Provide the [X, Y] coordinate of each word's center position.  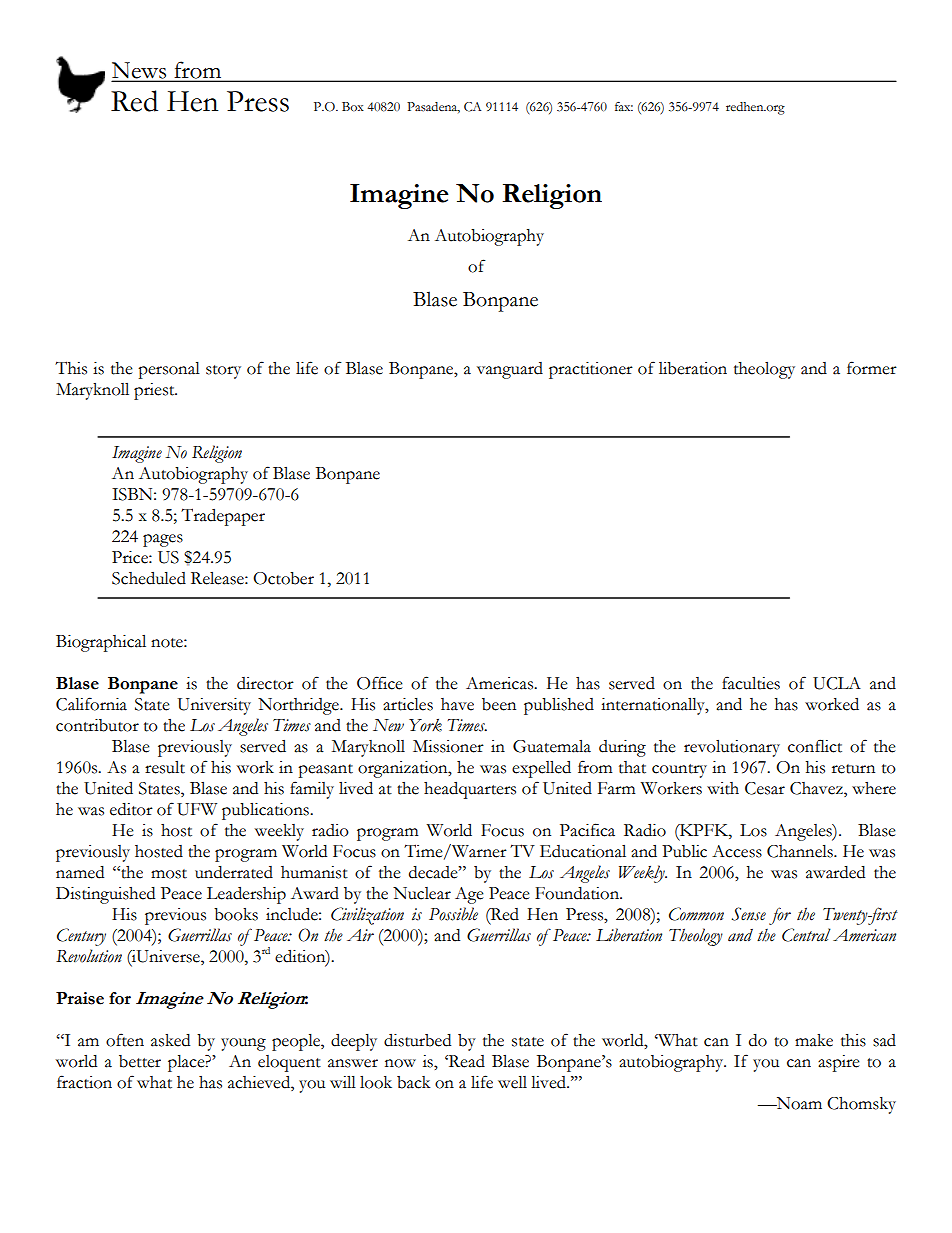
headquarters [470, 790]
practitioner [591, 370]
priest [155, 391]
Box [353, 106]
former [872, 368]
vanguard [510, 370]
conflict [815, 746]
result [165, 767]
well [512, 1082]
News [140, 71]
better [140, 1061]
